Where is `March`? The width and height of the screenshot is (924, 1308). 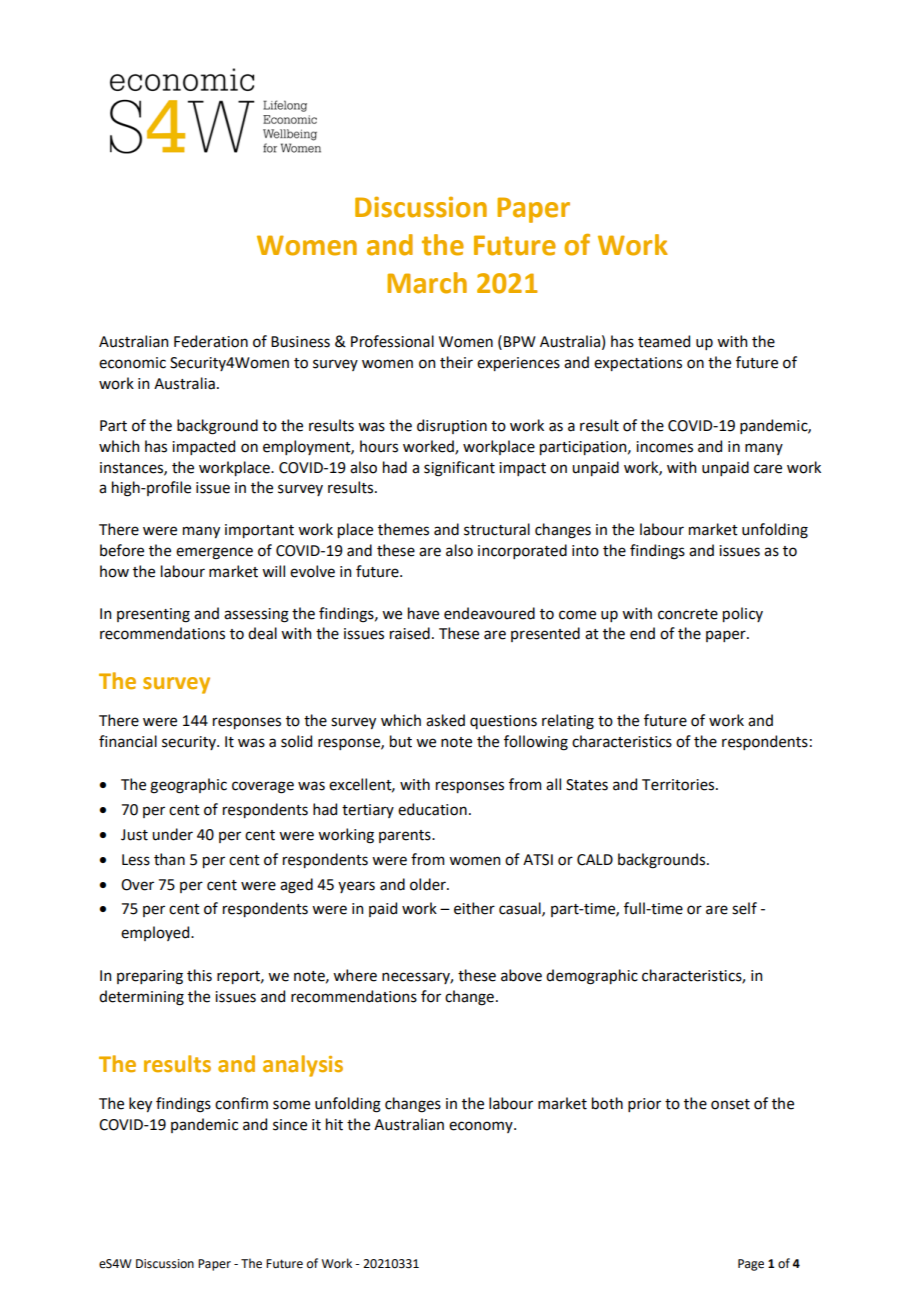 March is located at coordinates (427, 283).
